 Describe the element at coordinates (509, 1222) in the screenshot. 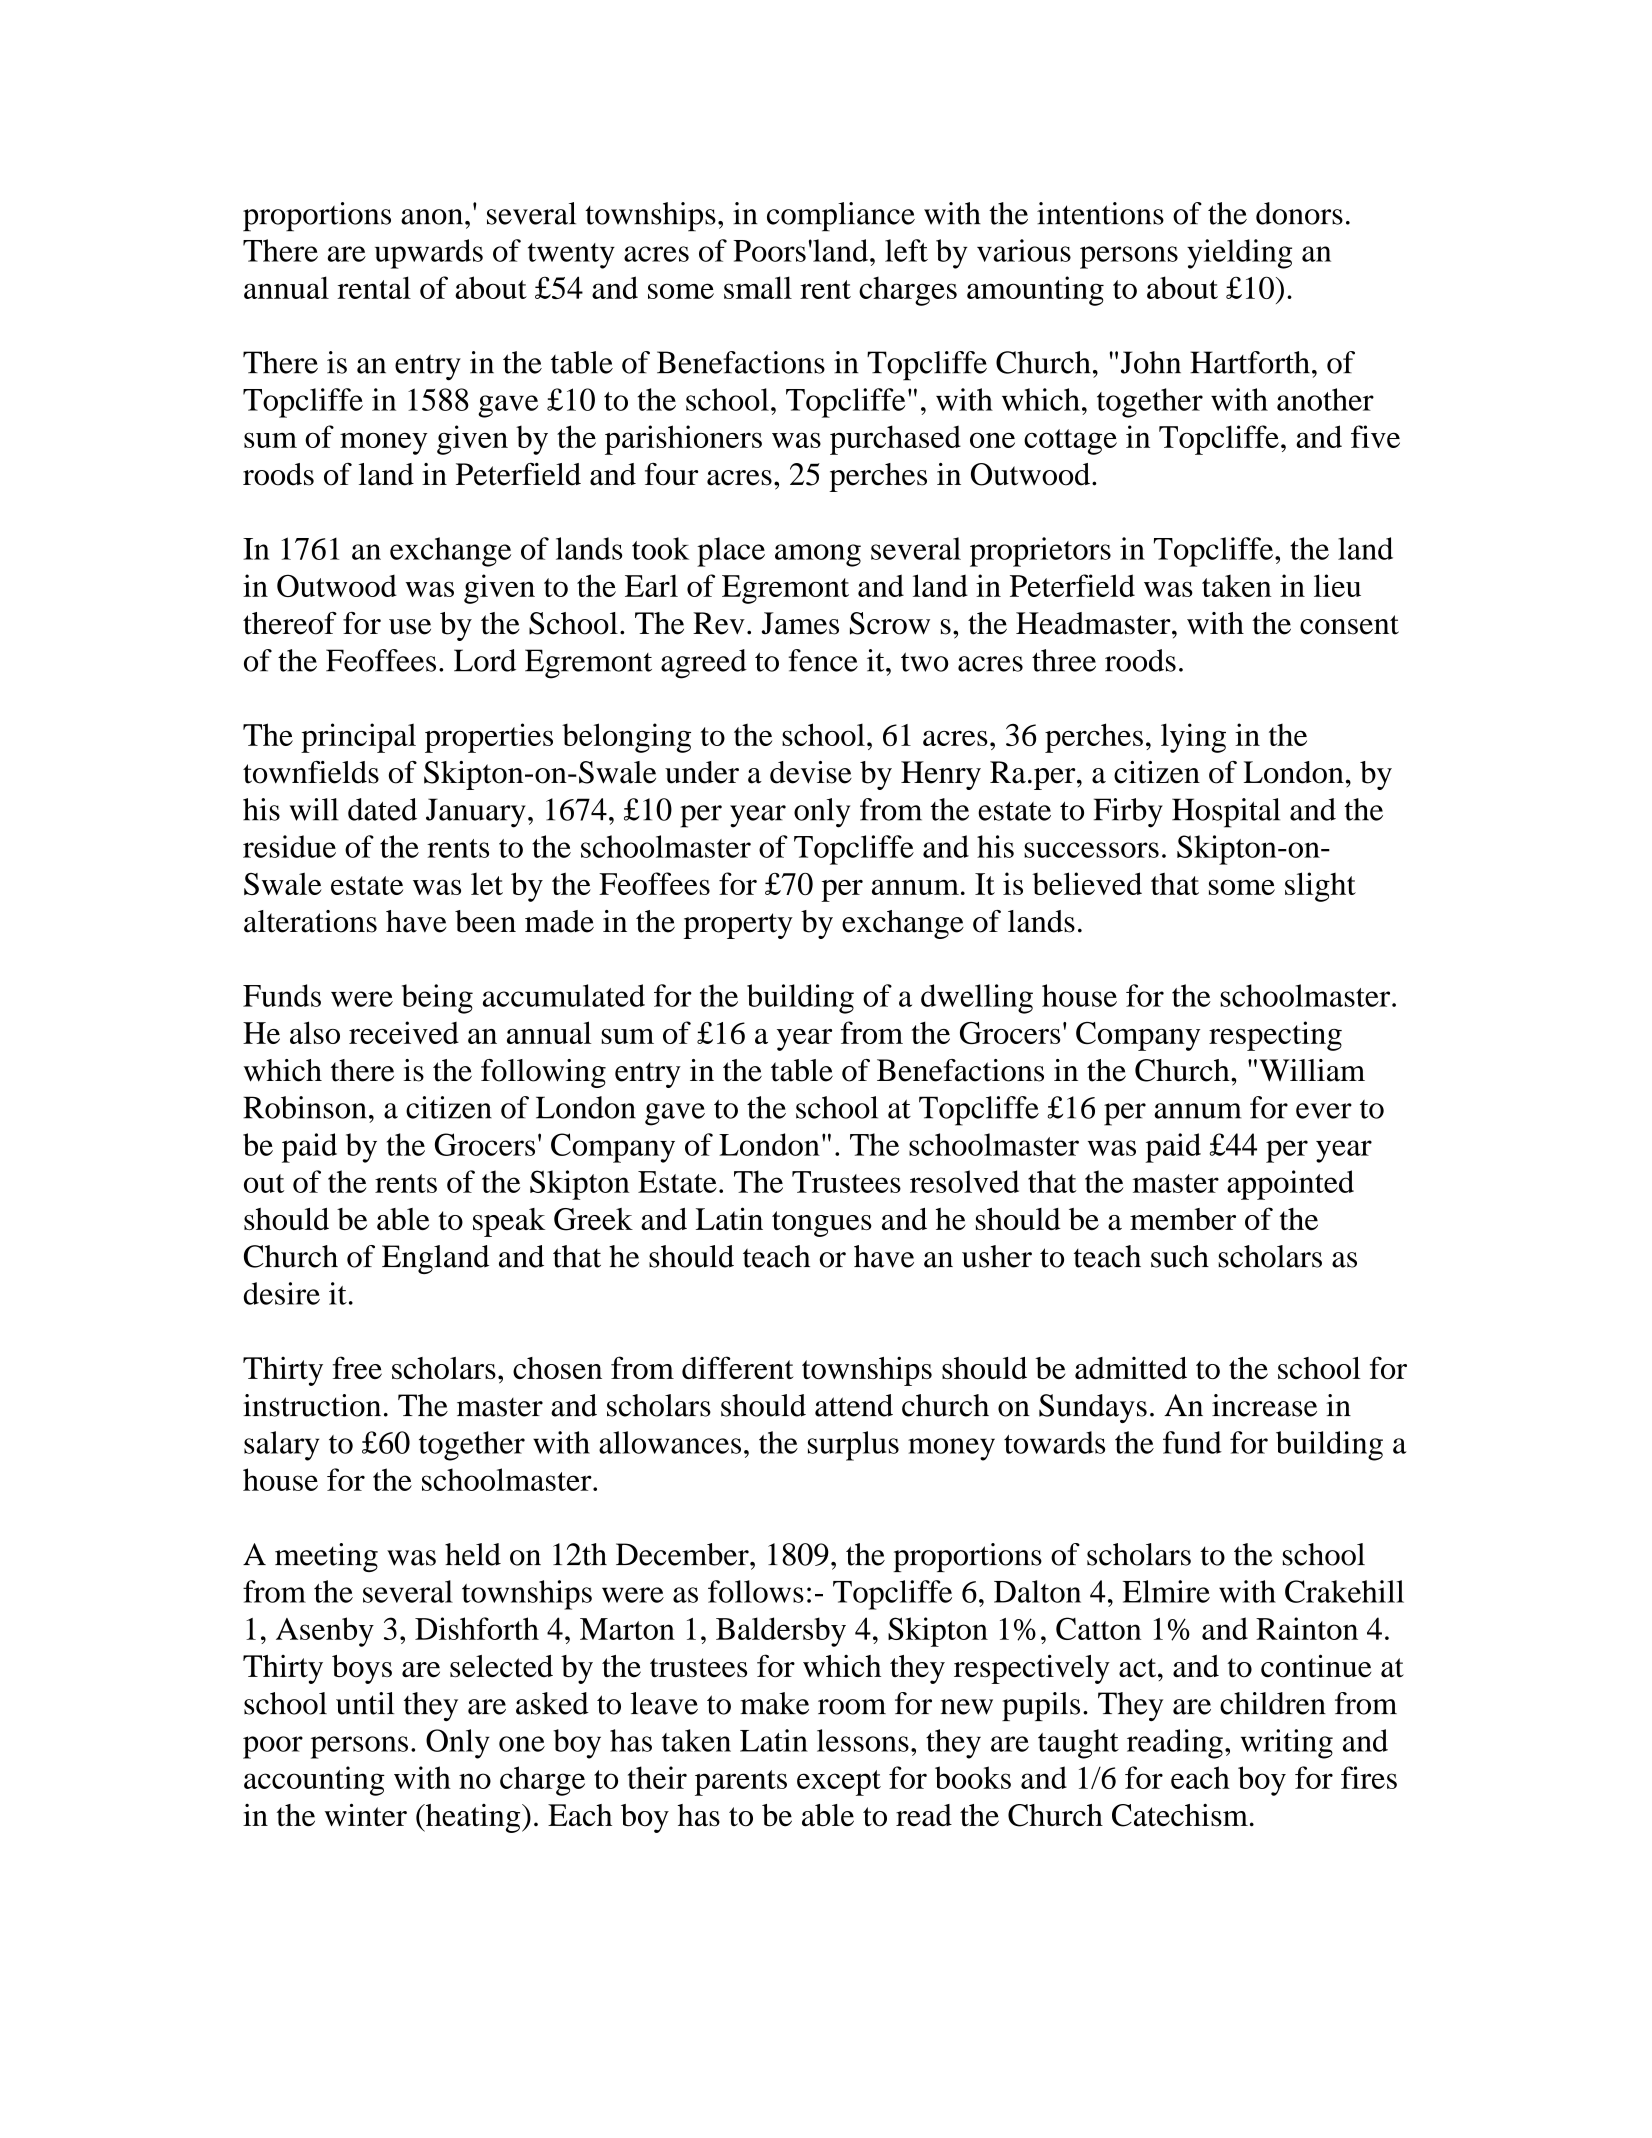

I see `speak` at that location.
